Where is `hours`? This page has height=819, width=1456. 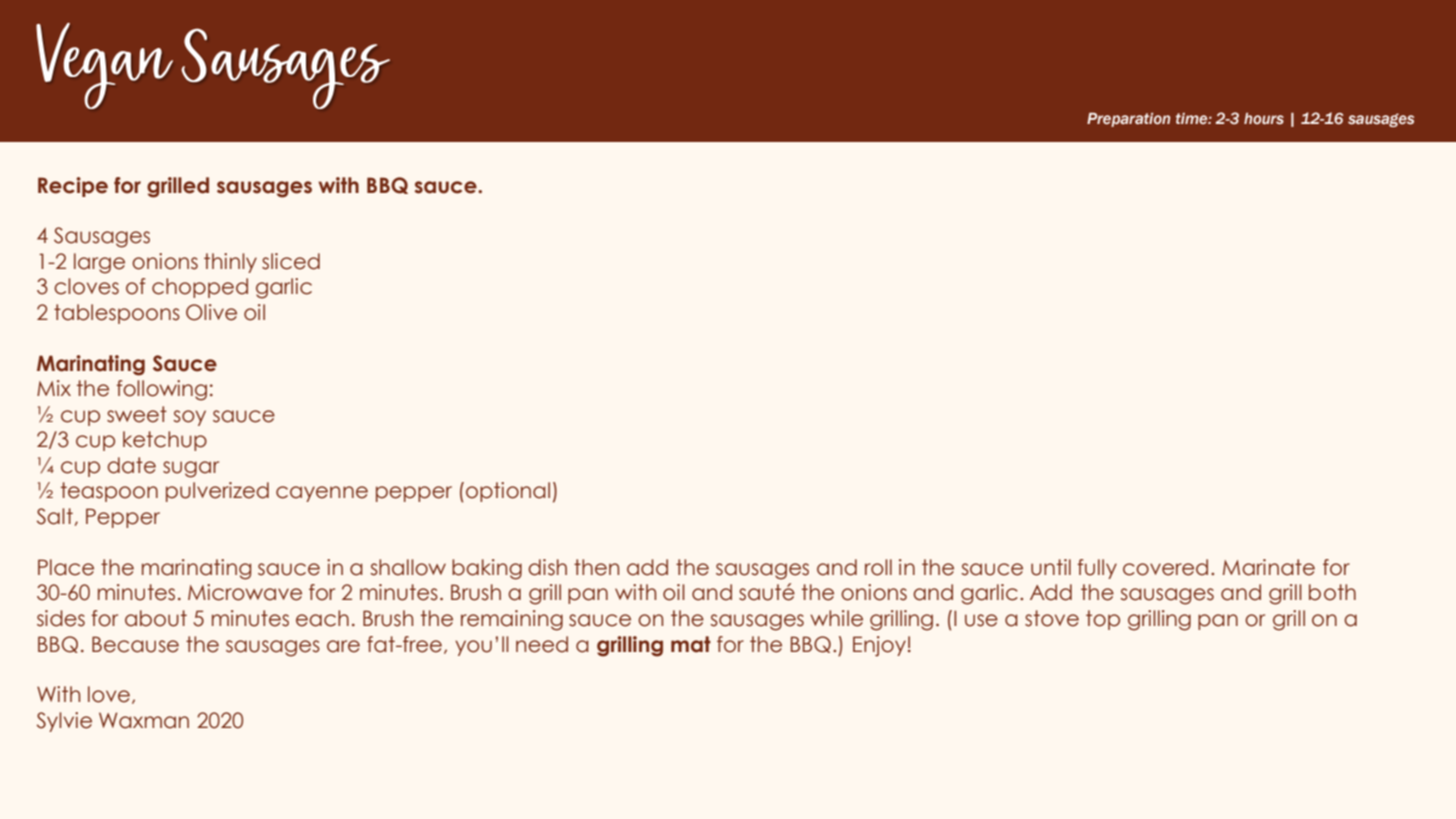
hours is located at coordinates (1264, 119).
